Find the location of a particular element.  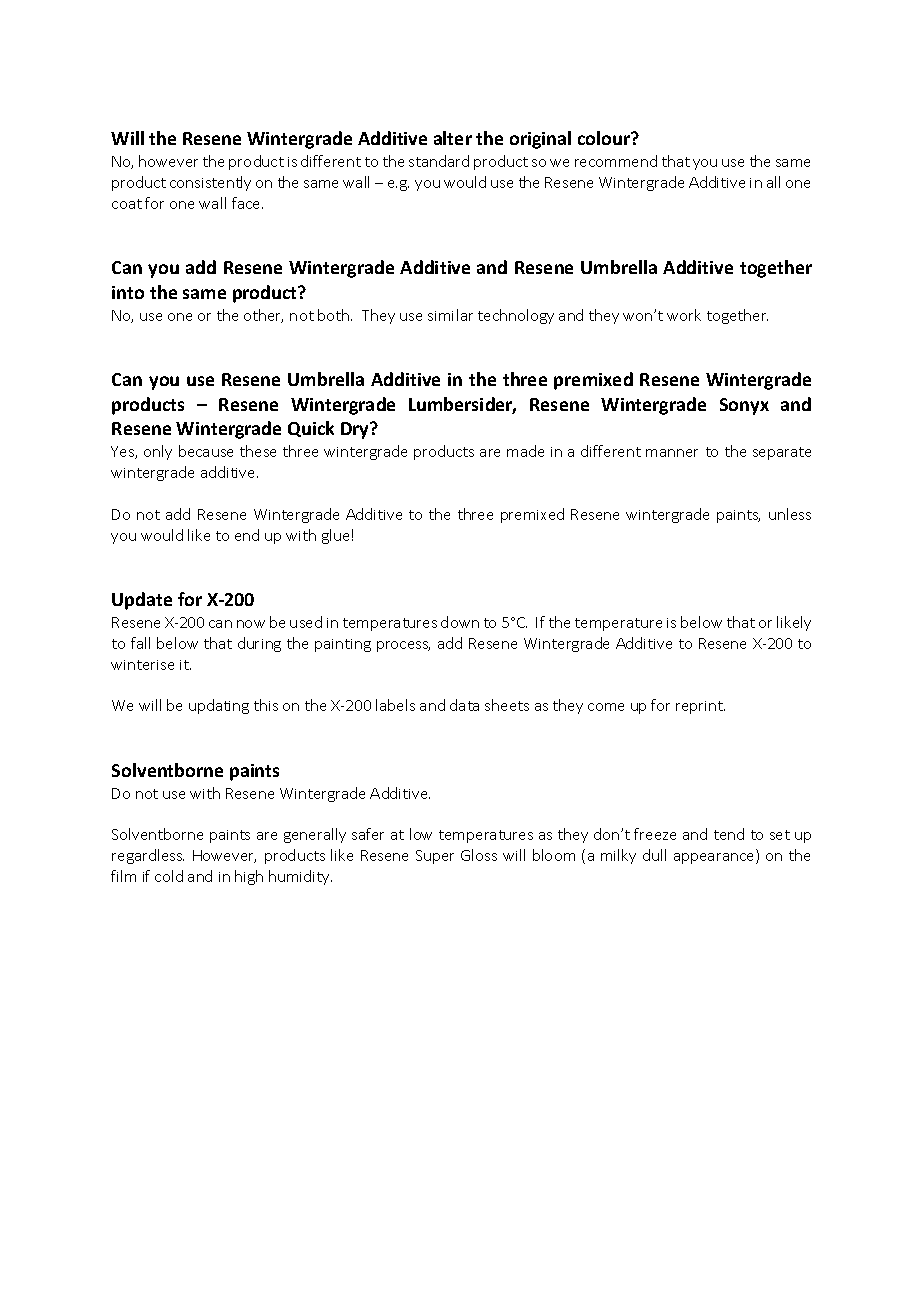

down is located at coordinates (460, 622).
